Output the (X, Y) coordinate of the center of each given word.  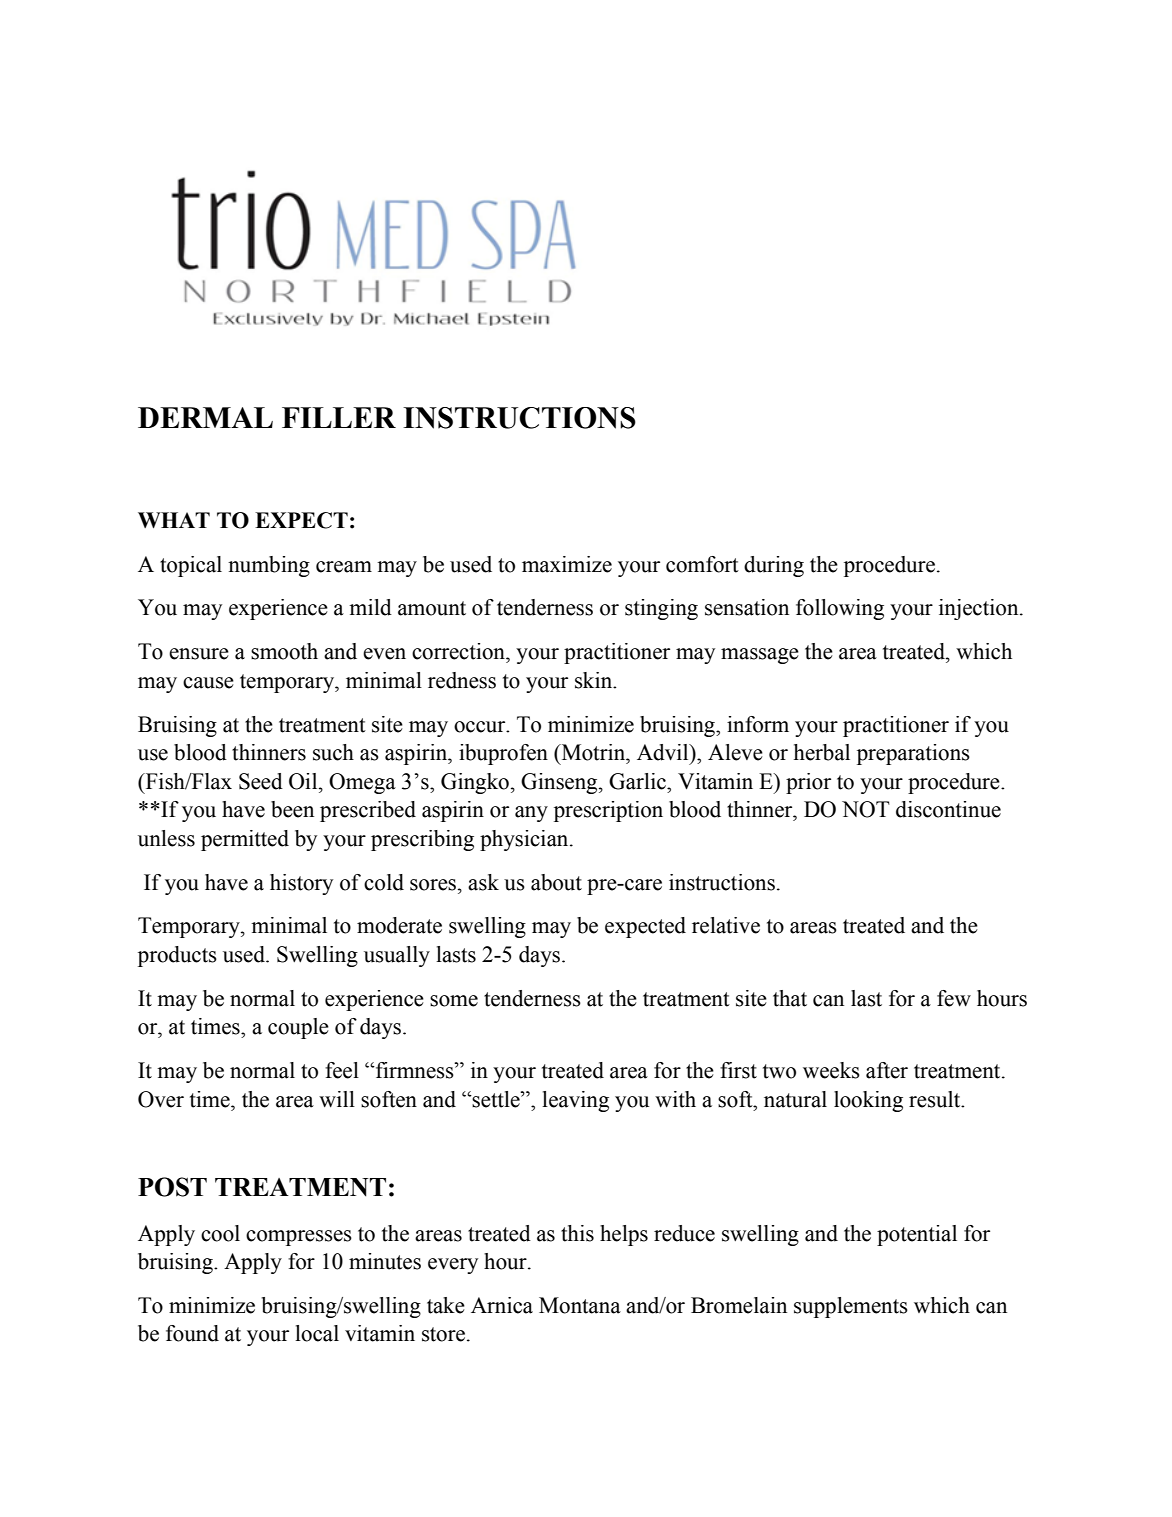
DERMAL (205, 417)
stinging (661, 609)
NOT (865, 809)
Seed (261, 781)
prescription (608, 811)
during (774, 566)
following (840, 609)
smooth (284, 651)
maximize (567, 564)
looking (868, 1101)
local (317, 1333)
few (954, 998)
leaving (575, 1101)
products (177, 956)
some (454, 1001)
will (337, 1099)
